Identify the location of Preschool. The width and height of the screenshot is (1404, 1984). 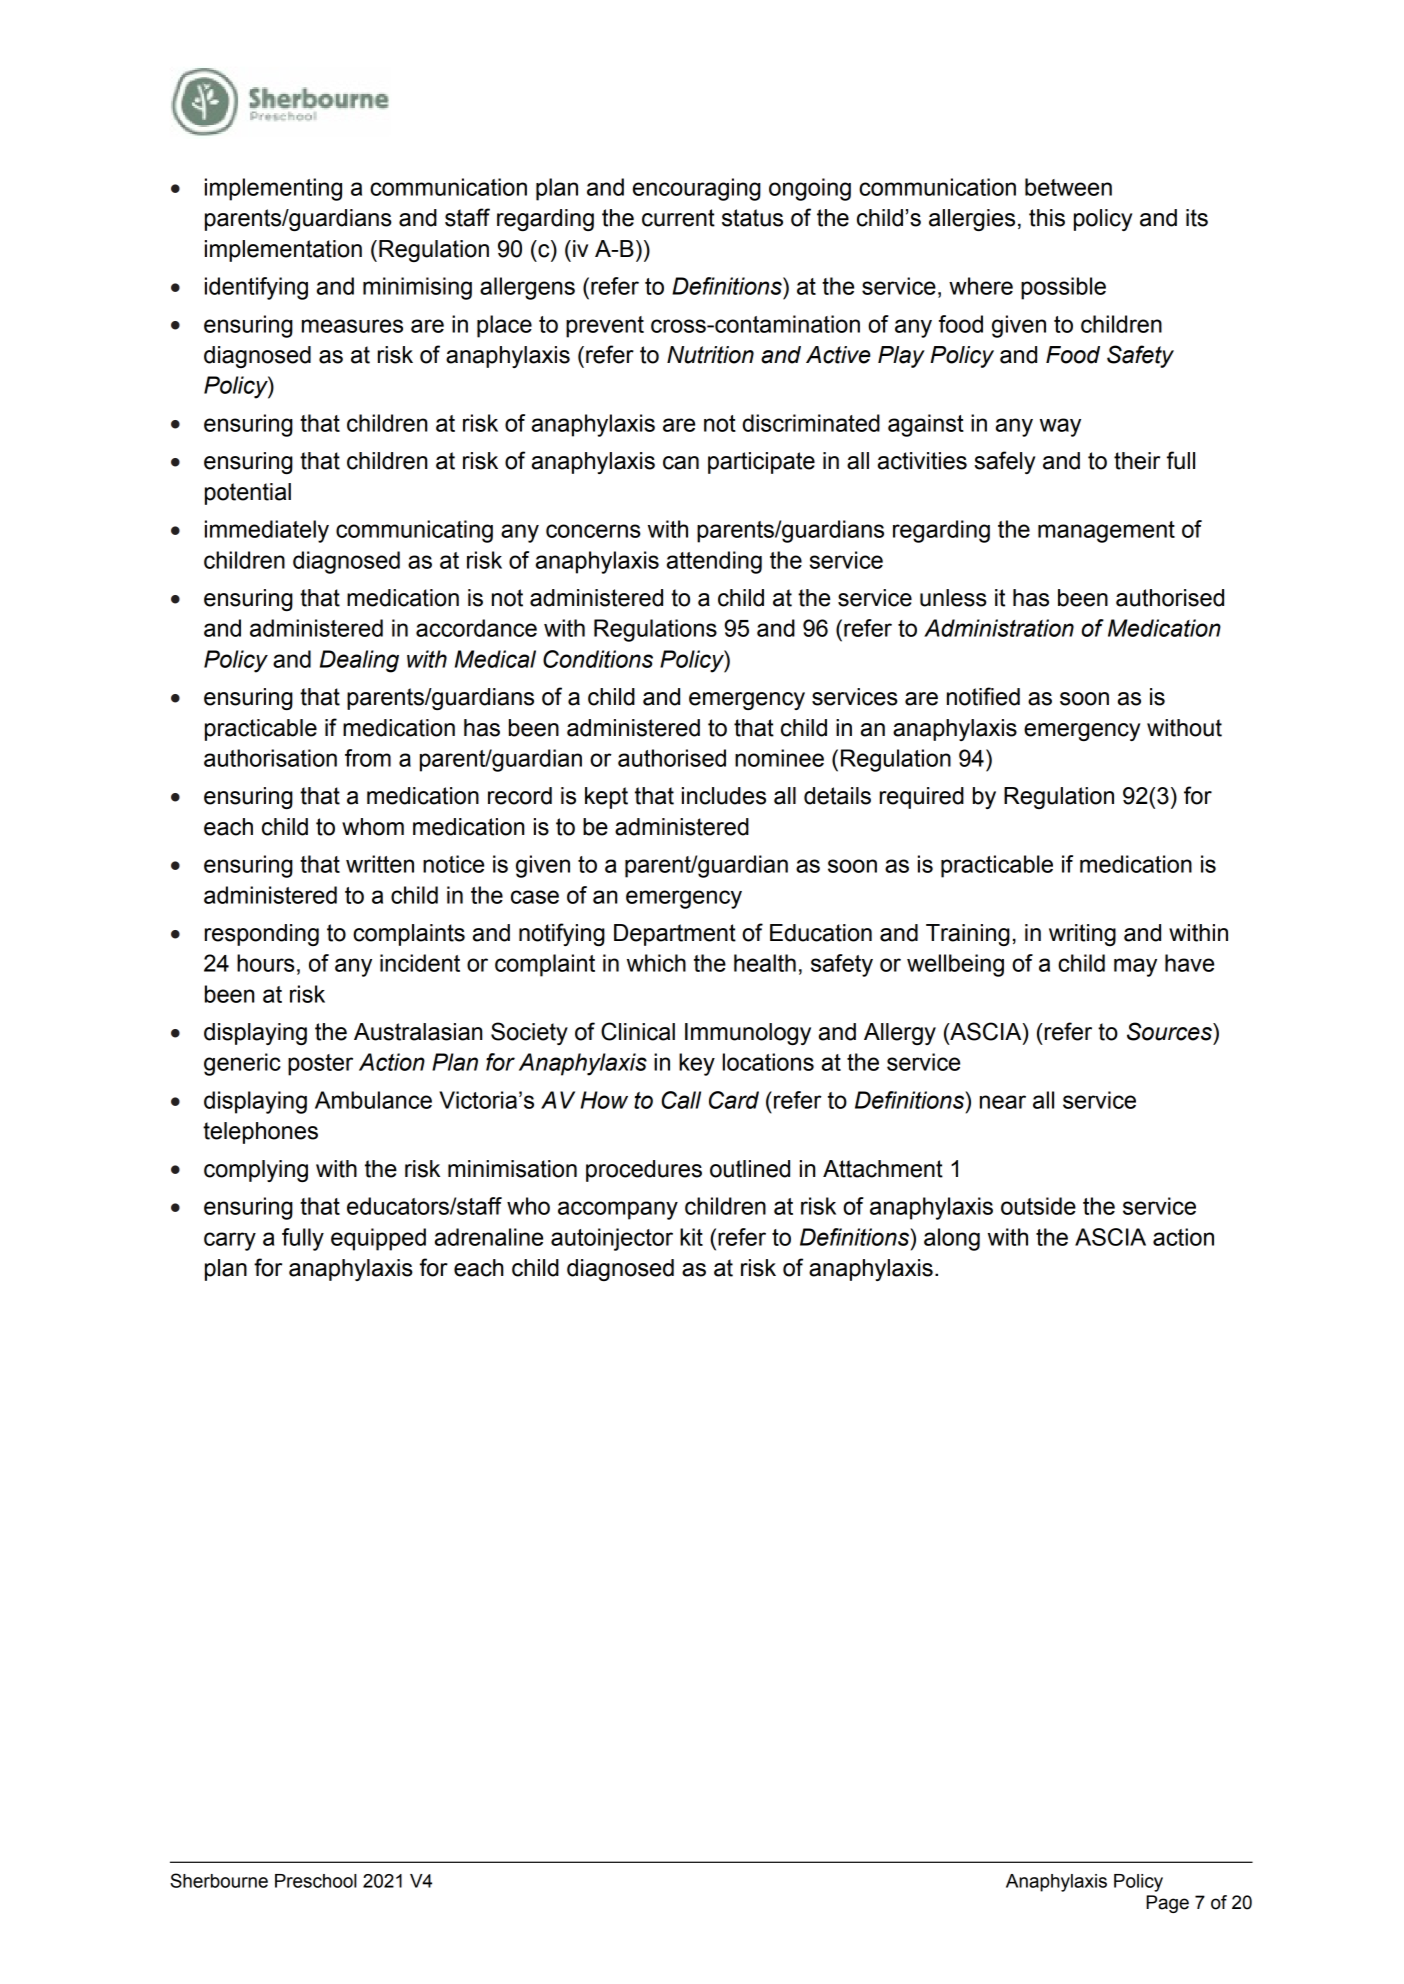
(316, 1881).
